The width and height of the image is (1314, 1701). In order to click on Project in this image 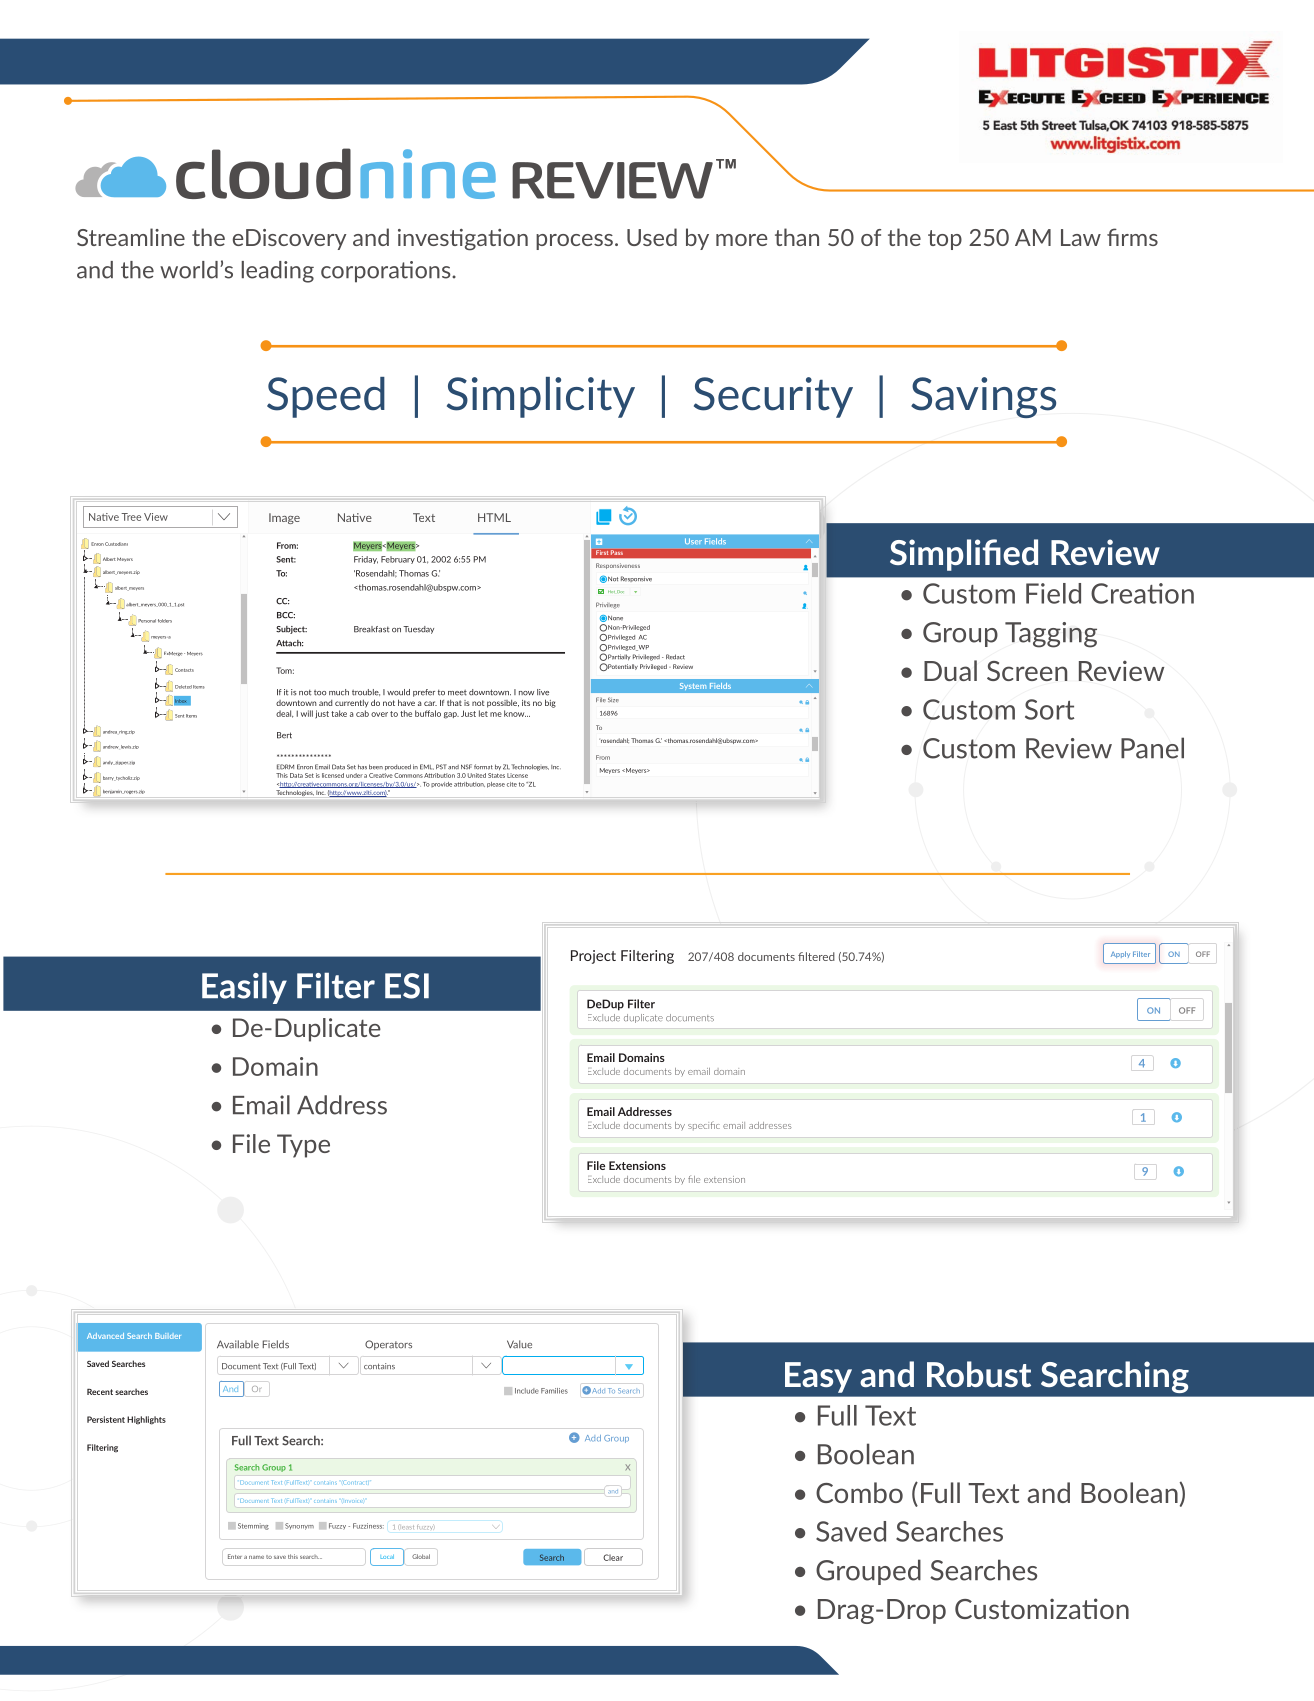, I will do `click(593, 957)`.
